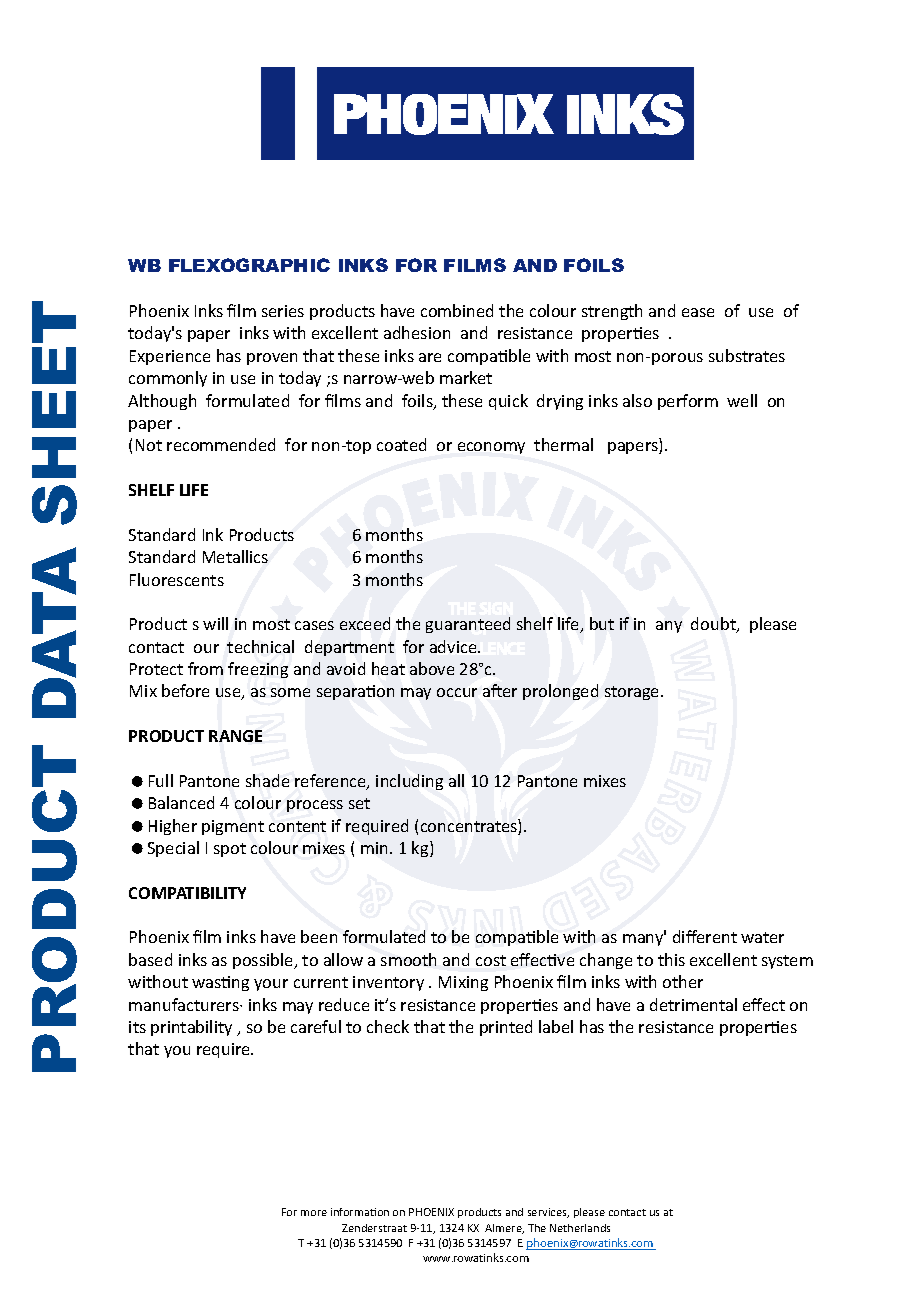 This screenshot has height=1308, width=924. Describe the element at coordinates (360, 1212) in the screenshot. I see `information` at that location.
